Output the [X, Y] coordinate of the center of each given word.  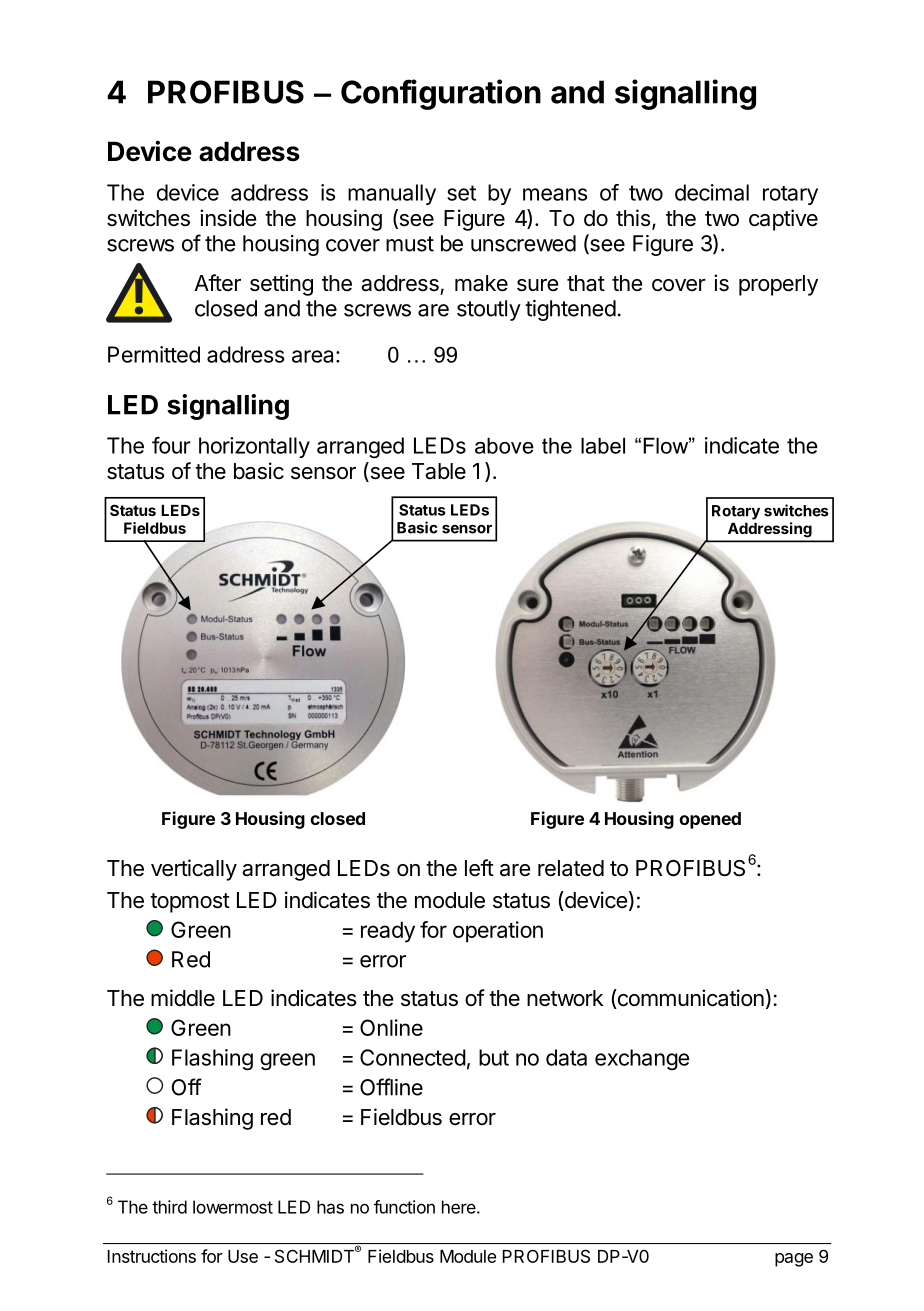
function [404, 1207]
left [479, 867]
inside [228, 218]
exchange [642, 1059]
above [504, 445]
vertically [194, 870]
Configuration [441, 94]
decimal [712, 192]
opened [710, 820]
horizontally [254, 447]
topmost [190, 903]
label [603, 445]
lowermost [233, 1207]
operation [498, 932]
